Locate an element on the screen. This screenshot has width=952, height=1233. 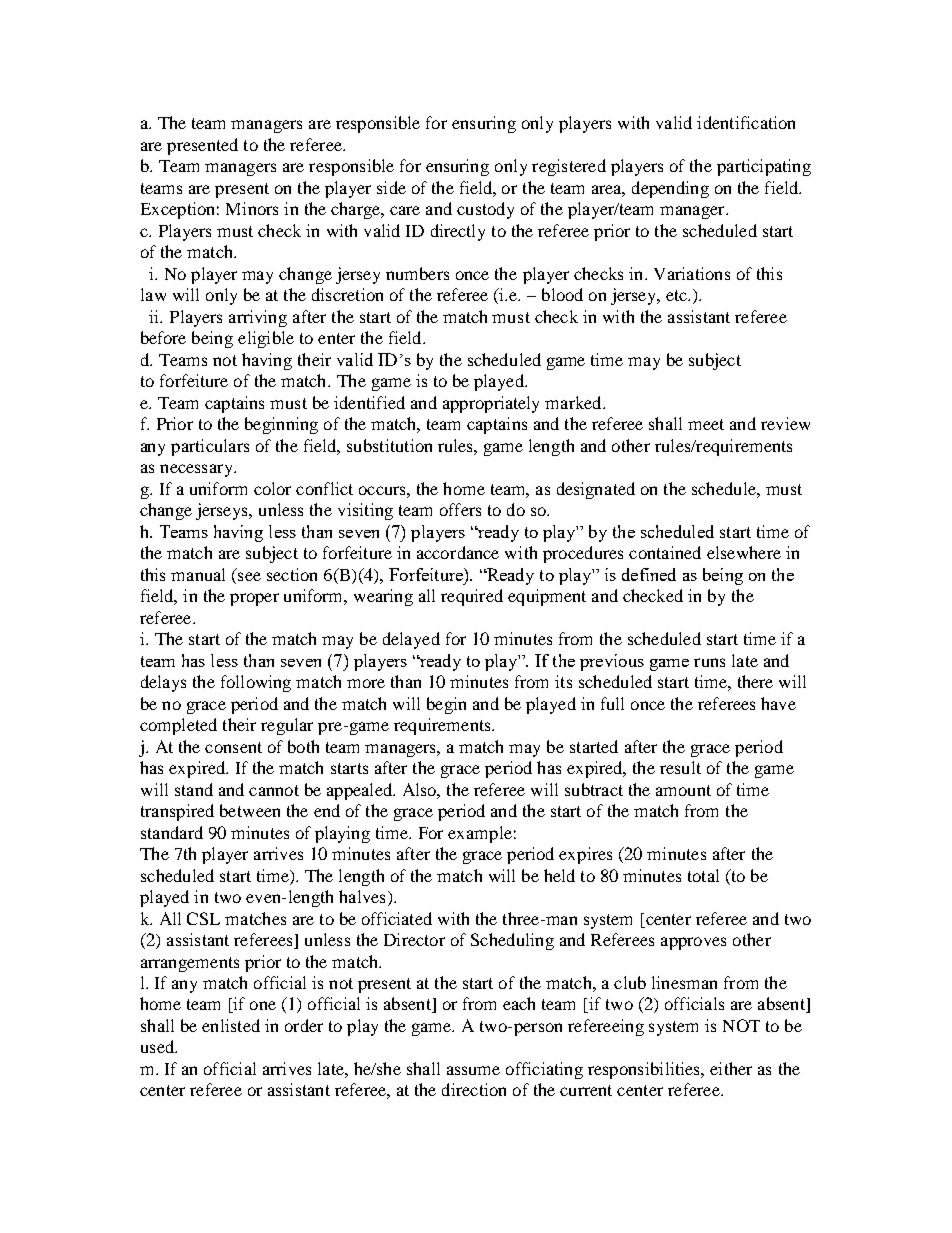
consent is located at coordinates (233, 747).
